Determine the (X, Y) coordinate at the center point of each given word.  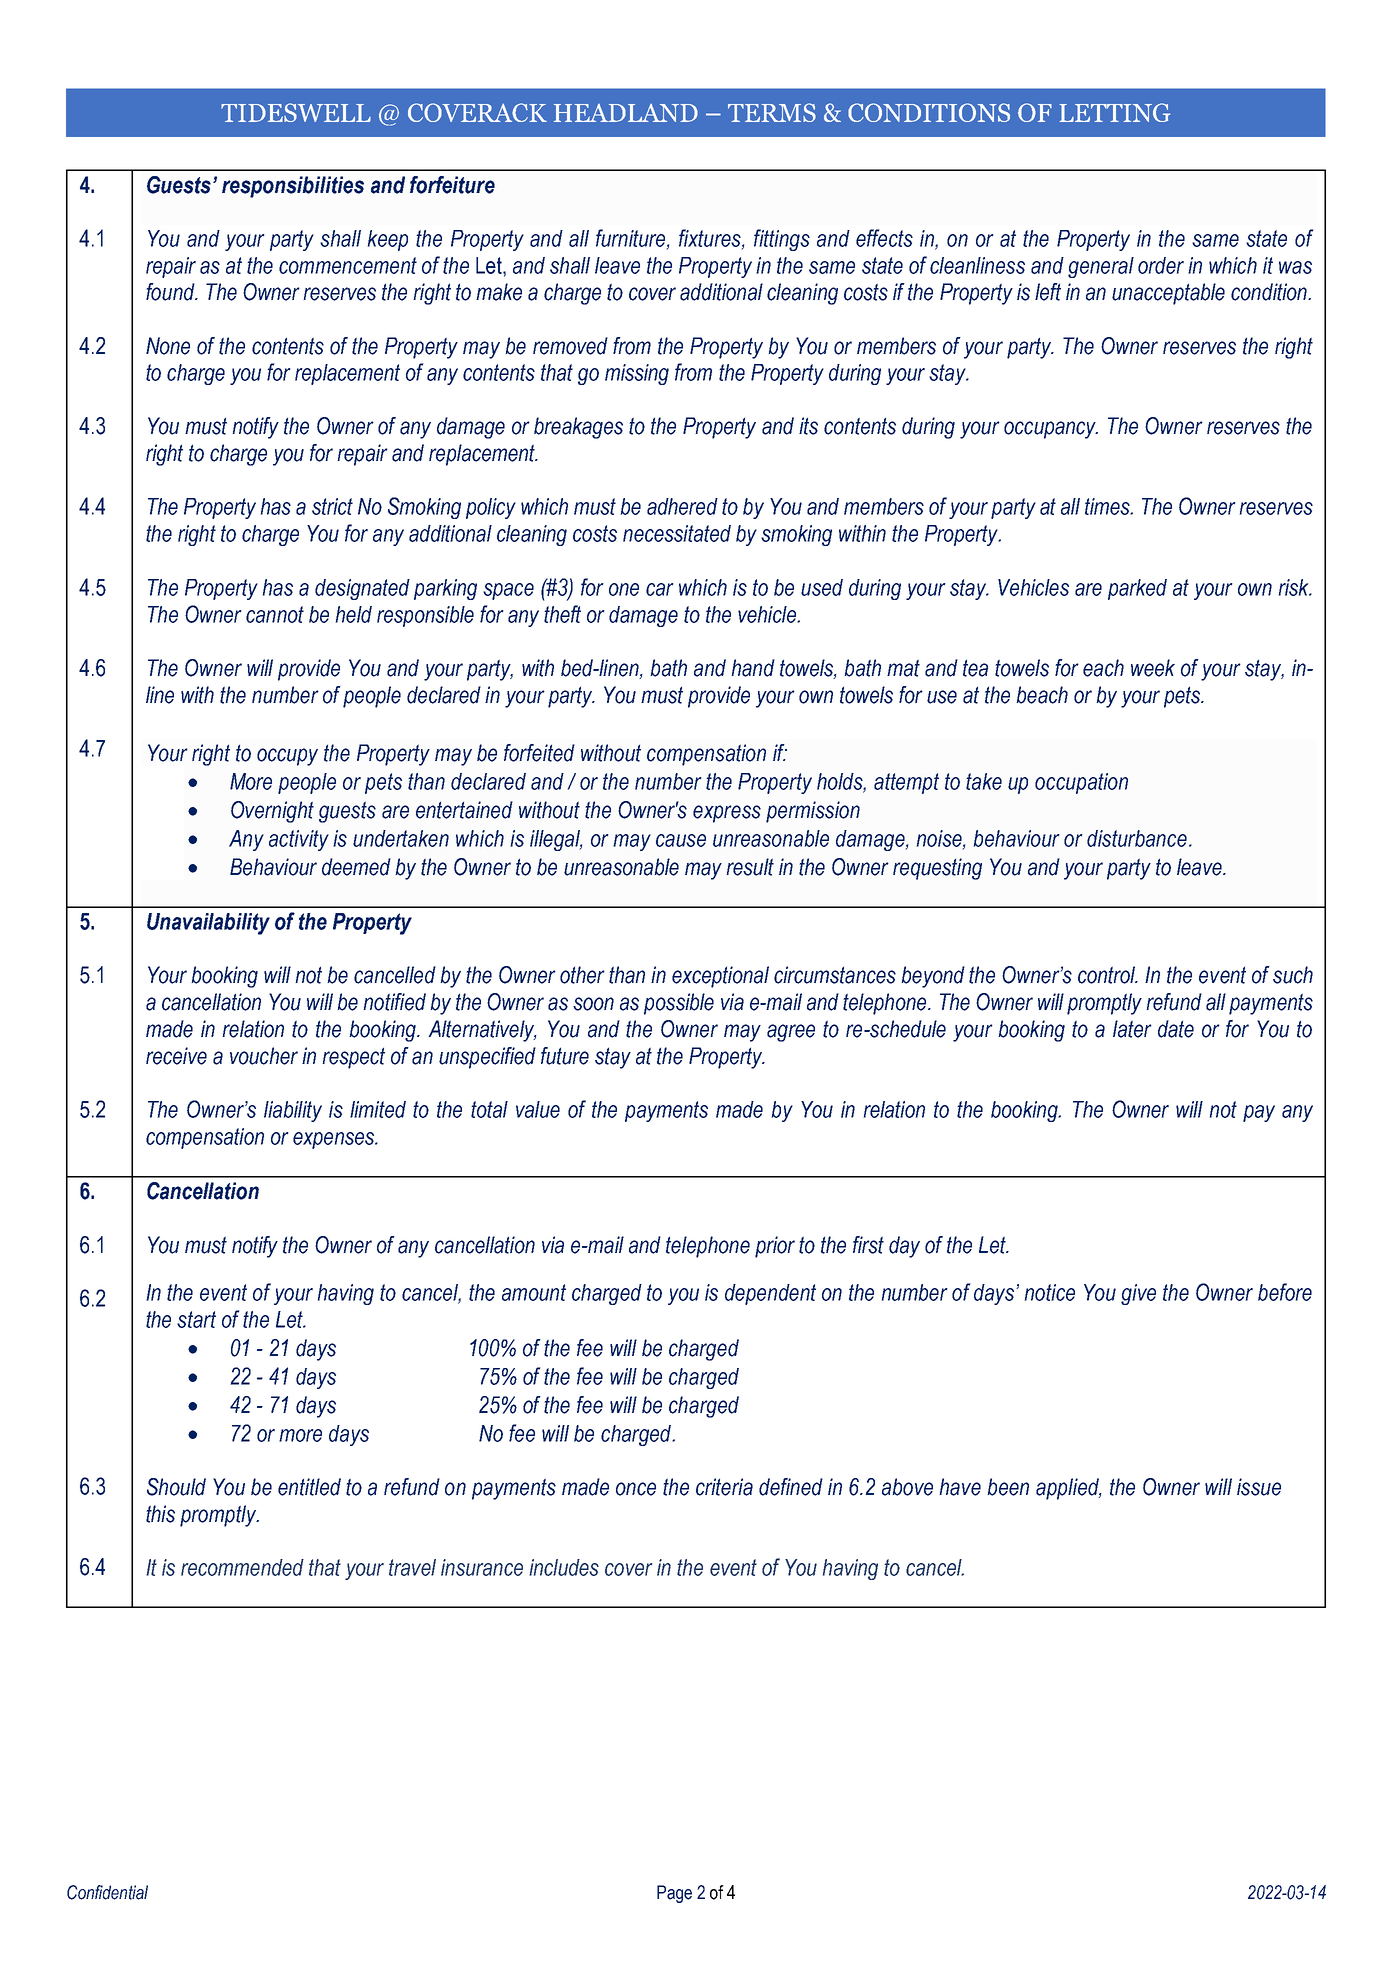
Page (674, 1894)
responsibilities (293, 187)
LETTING (1114, 112)
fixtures (711, 239)
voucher (264, 1056)
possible (679, 1004)
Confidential (107, 1892)
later (1132, 1029)
